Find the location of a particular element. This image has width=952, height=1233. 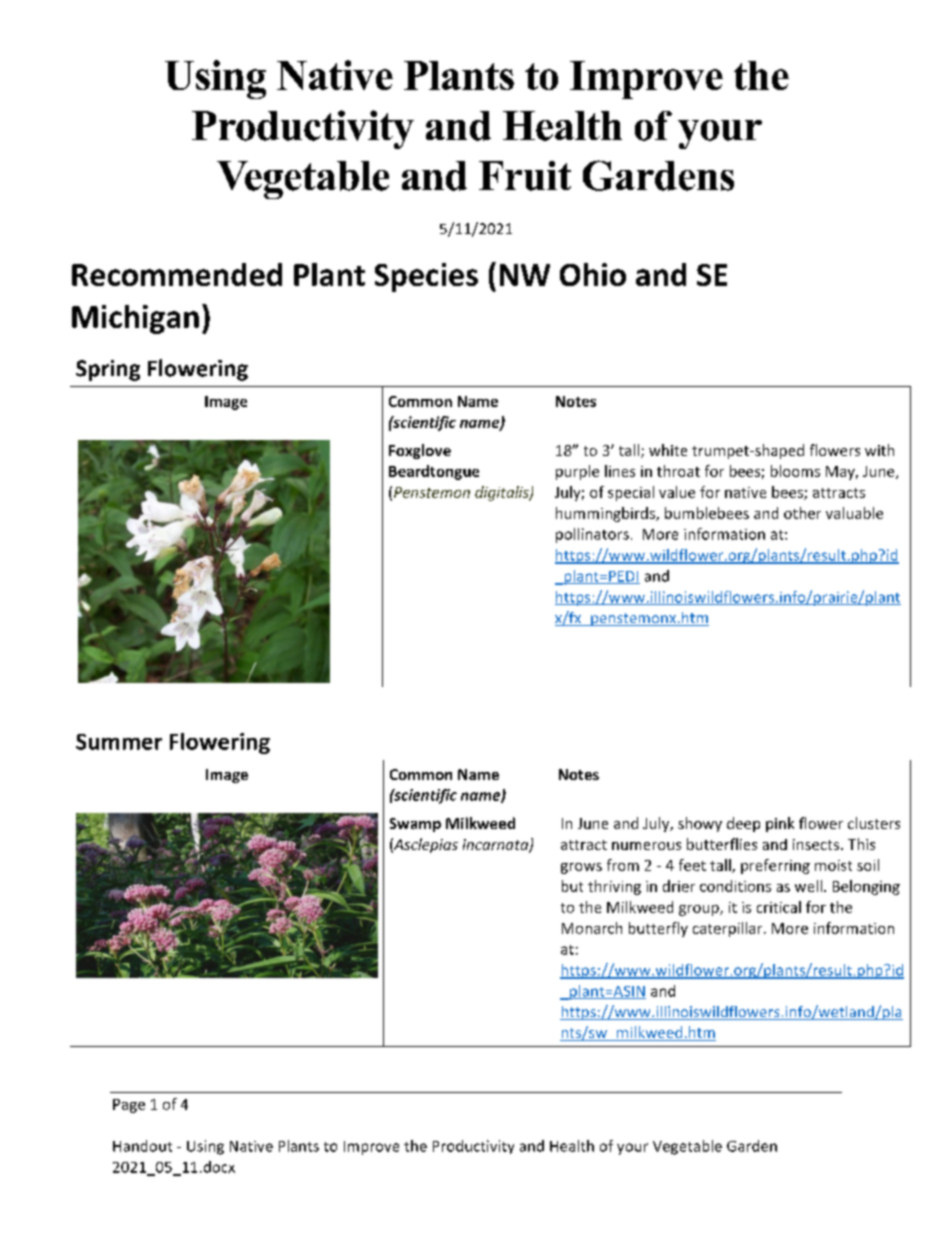

pollinators is located at coordinates (592, 535).
